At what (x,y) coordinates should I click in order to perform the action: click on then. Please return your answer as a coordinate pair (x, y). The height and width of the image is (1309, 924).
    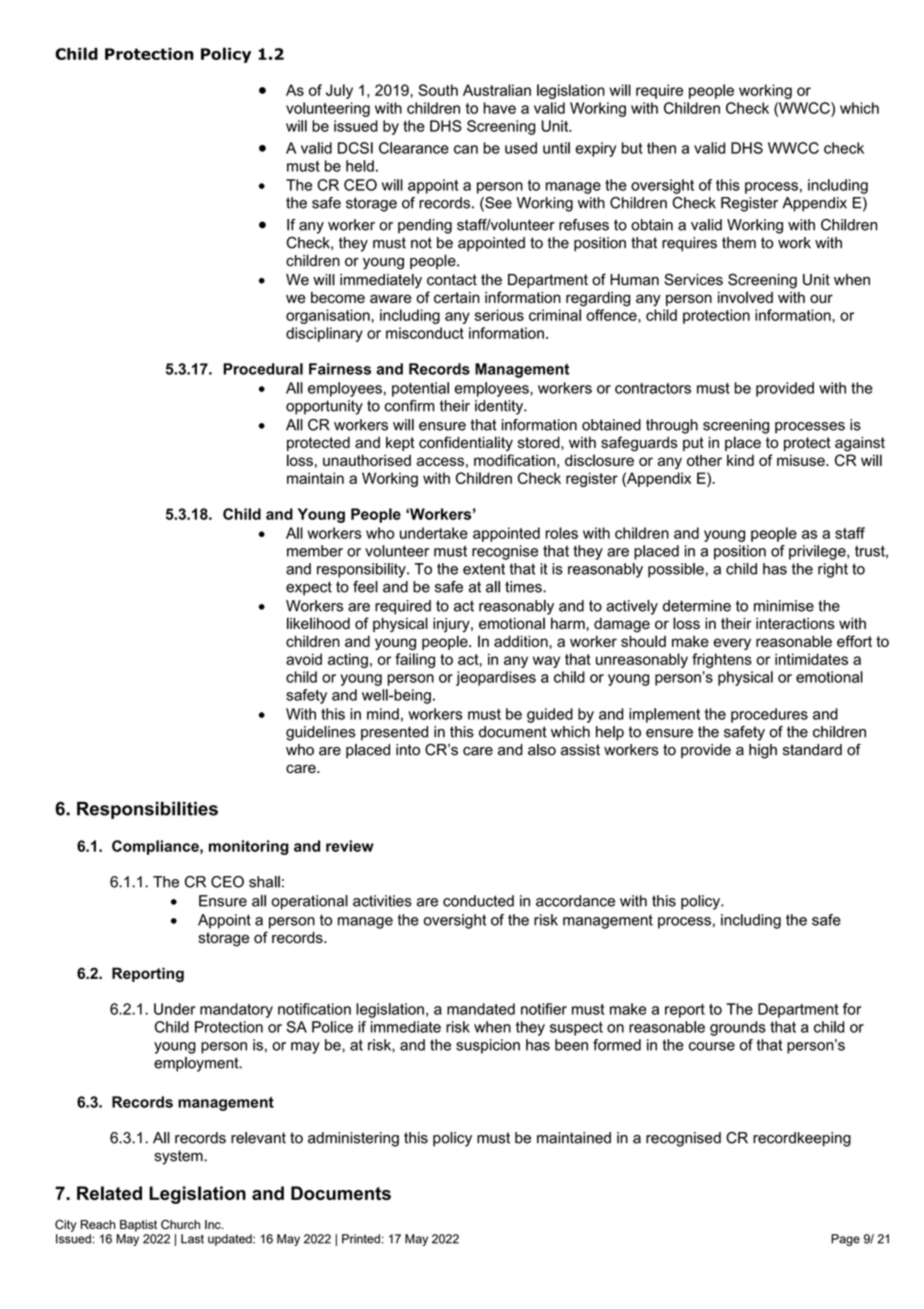
    Looking at the image, I should click on (661, 148).
